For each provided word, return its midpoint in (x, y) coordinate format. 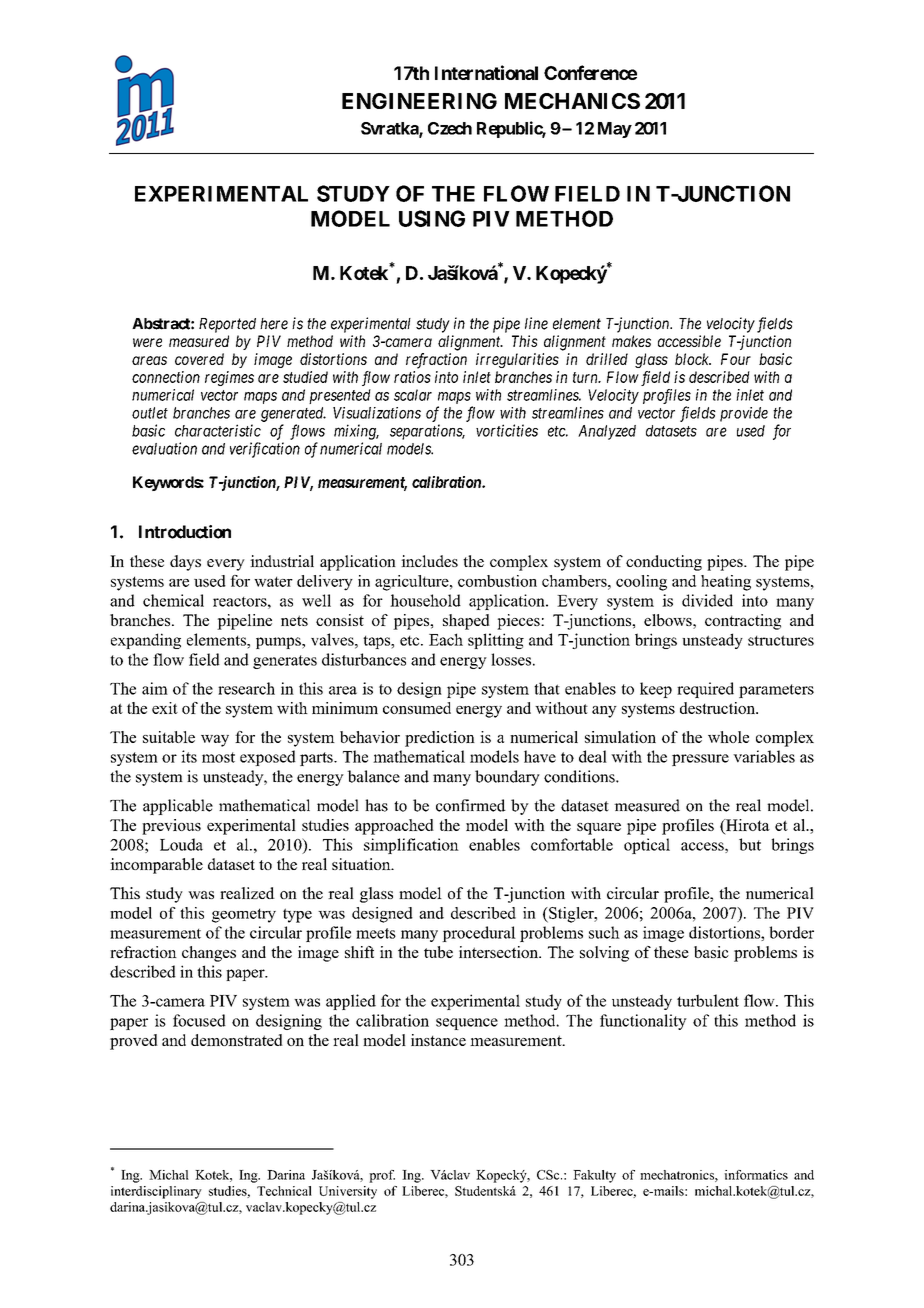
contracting (743, 622)
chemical (173, 600)
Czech (450, 128)
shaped (466, 622)
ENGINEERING (419, 101)
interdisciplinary (156, 1192)
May (615, 130)
